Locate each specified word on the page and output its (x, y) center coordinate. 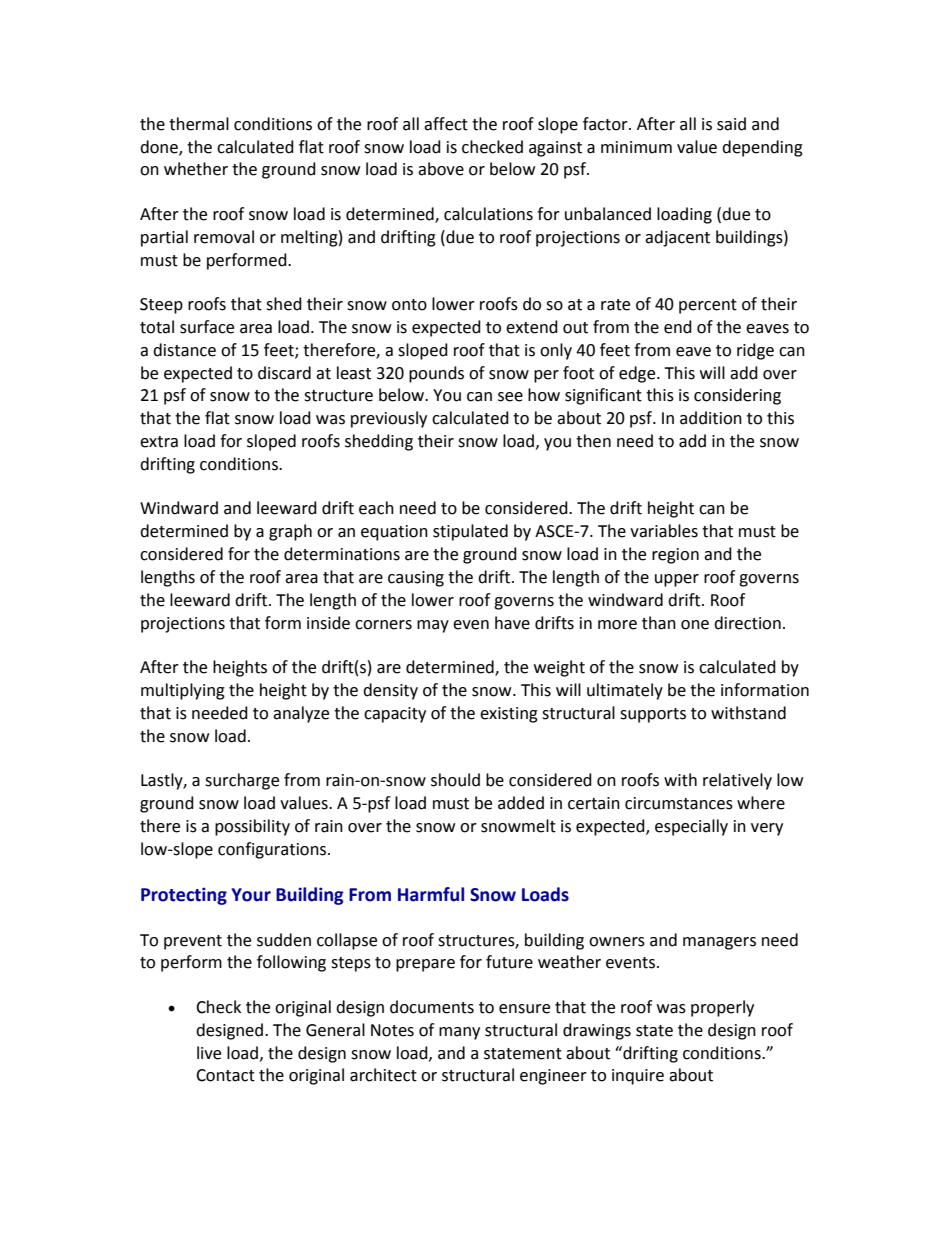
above (441, 169)
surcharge (242, 781)
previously (389, 419)
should (455, 780)
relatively (737, 781)
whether (196, 169)
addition (711, 418)
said (731, 124)
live (209, 1053)
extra (159, 442)
